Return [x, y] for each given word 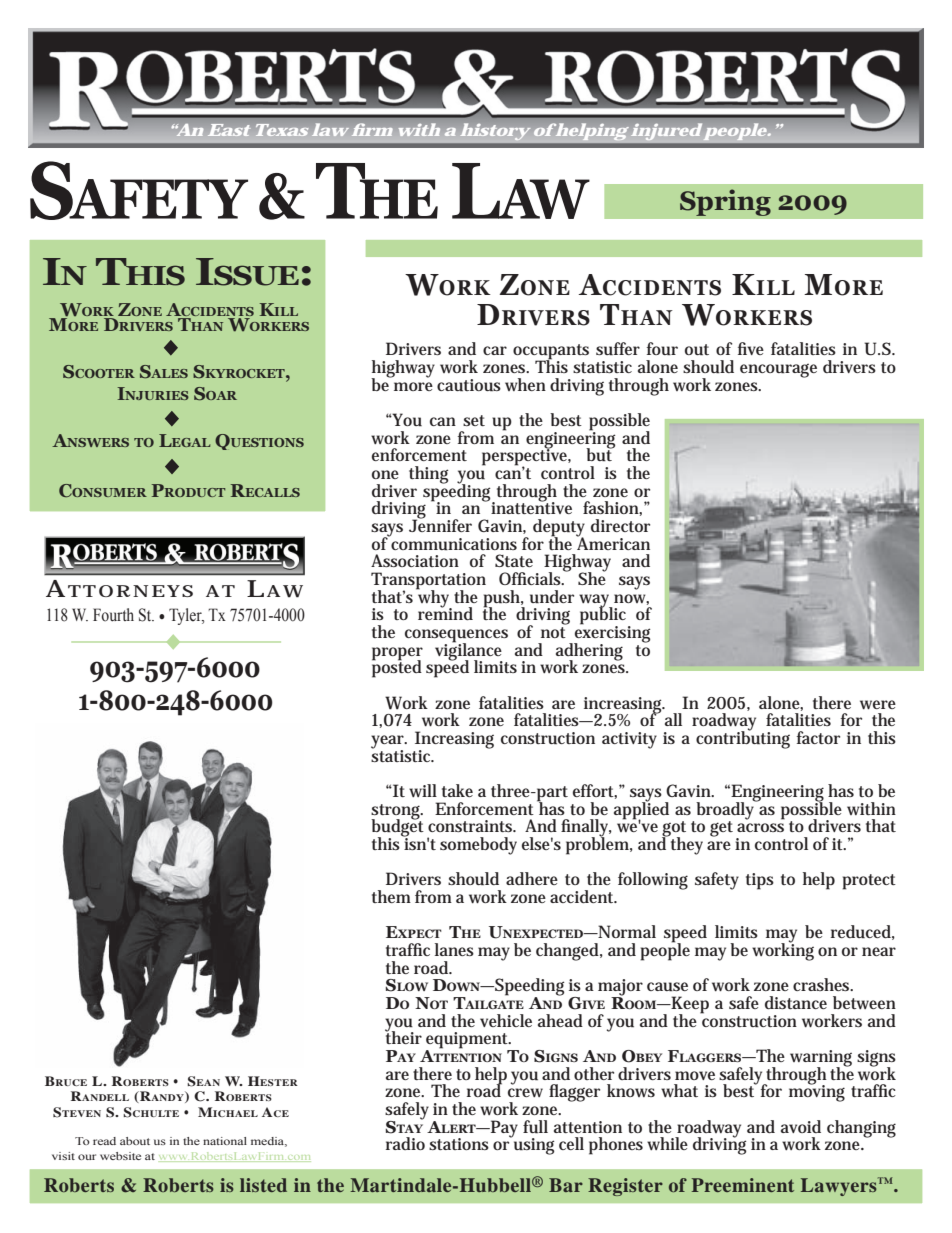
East [229, 130]
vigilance [469, 651]
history [495, 132]
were [878, 704]
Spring [725, 202]
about [135, 1141]
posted [397, 668]
